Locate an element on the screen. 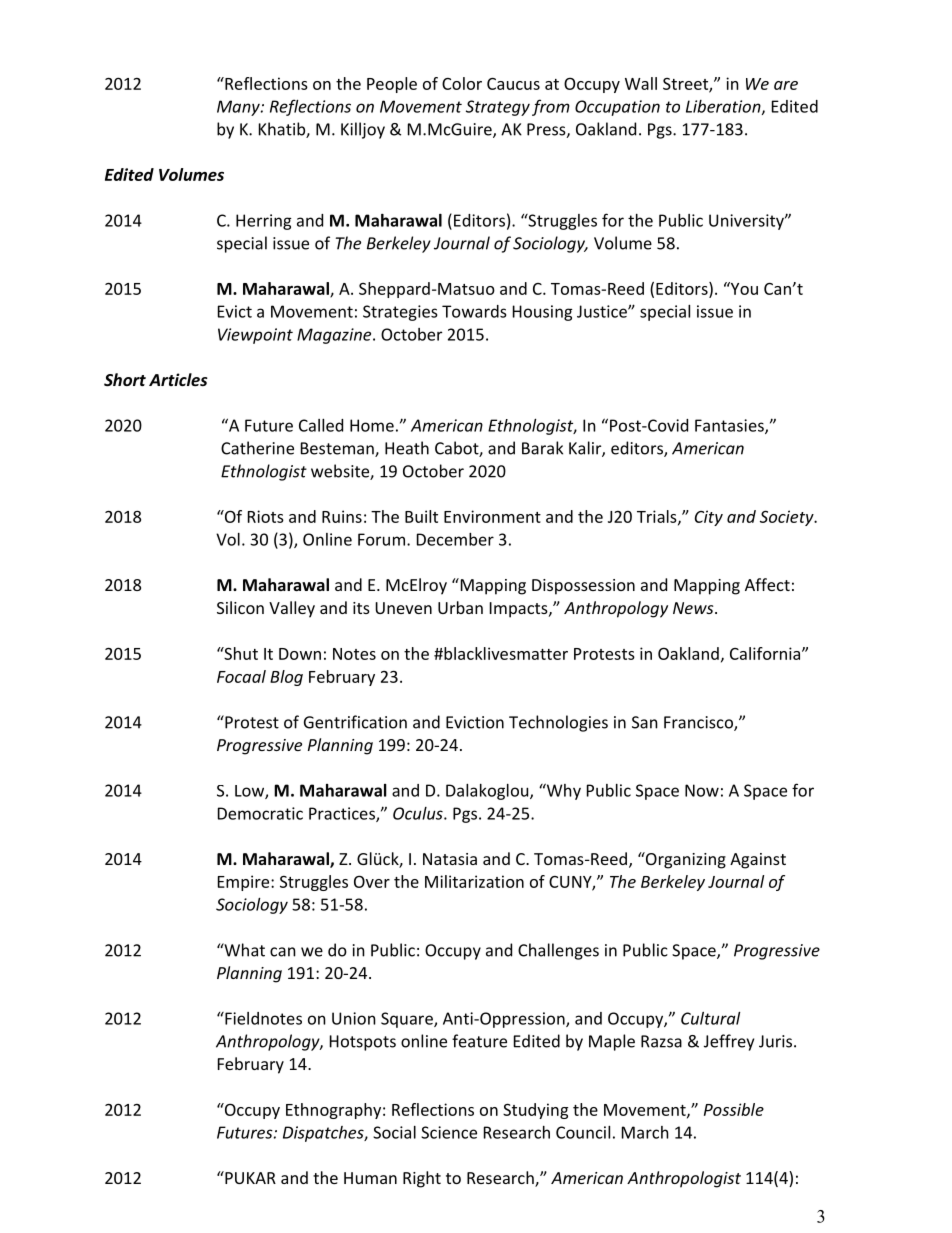  Human is located at coordinates (370, 1178).
